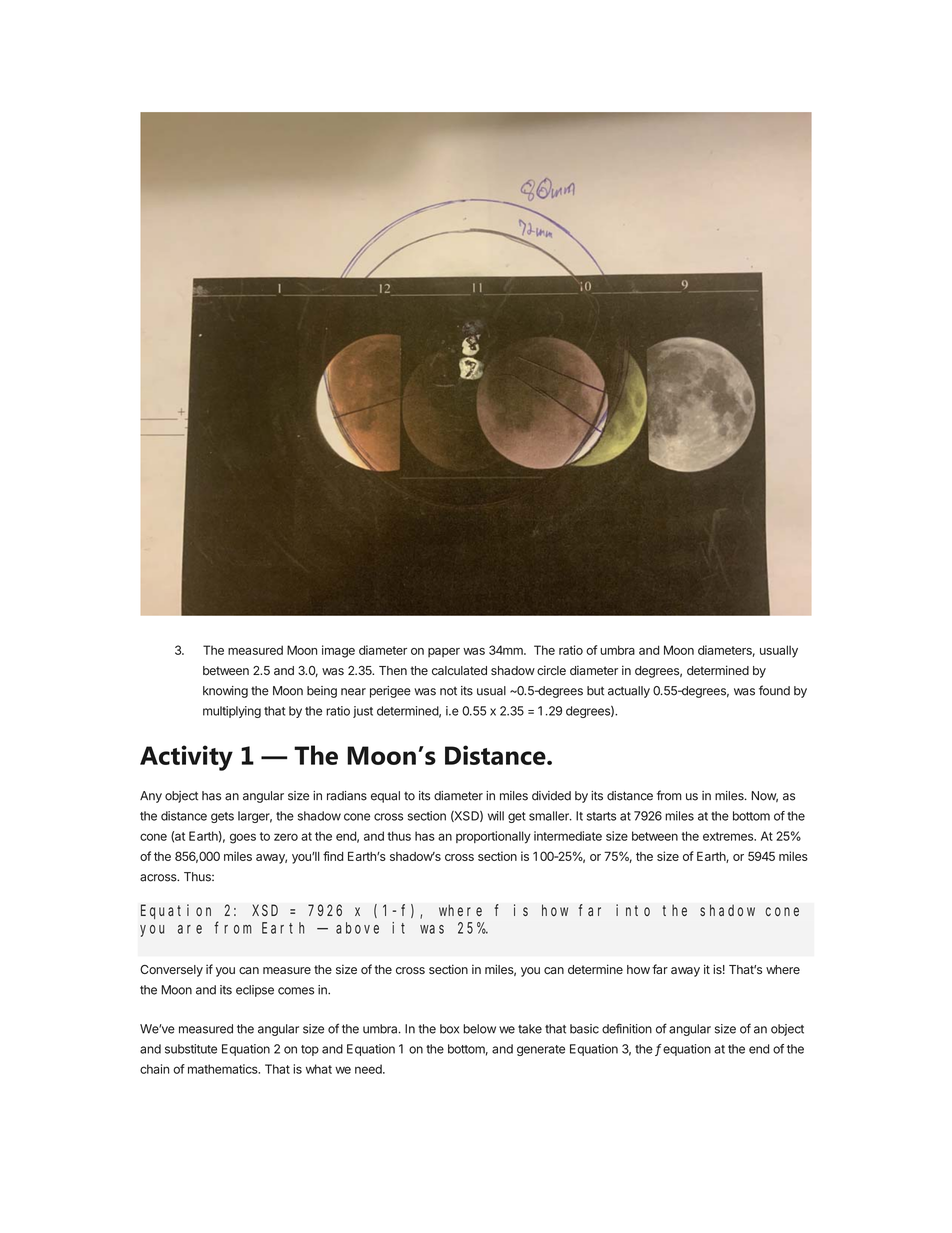 The width and height of the image is (952, 1233). I want to click on substitute, so click(191, 1049).
